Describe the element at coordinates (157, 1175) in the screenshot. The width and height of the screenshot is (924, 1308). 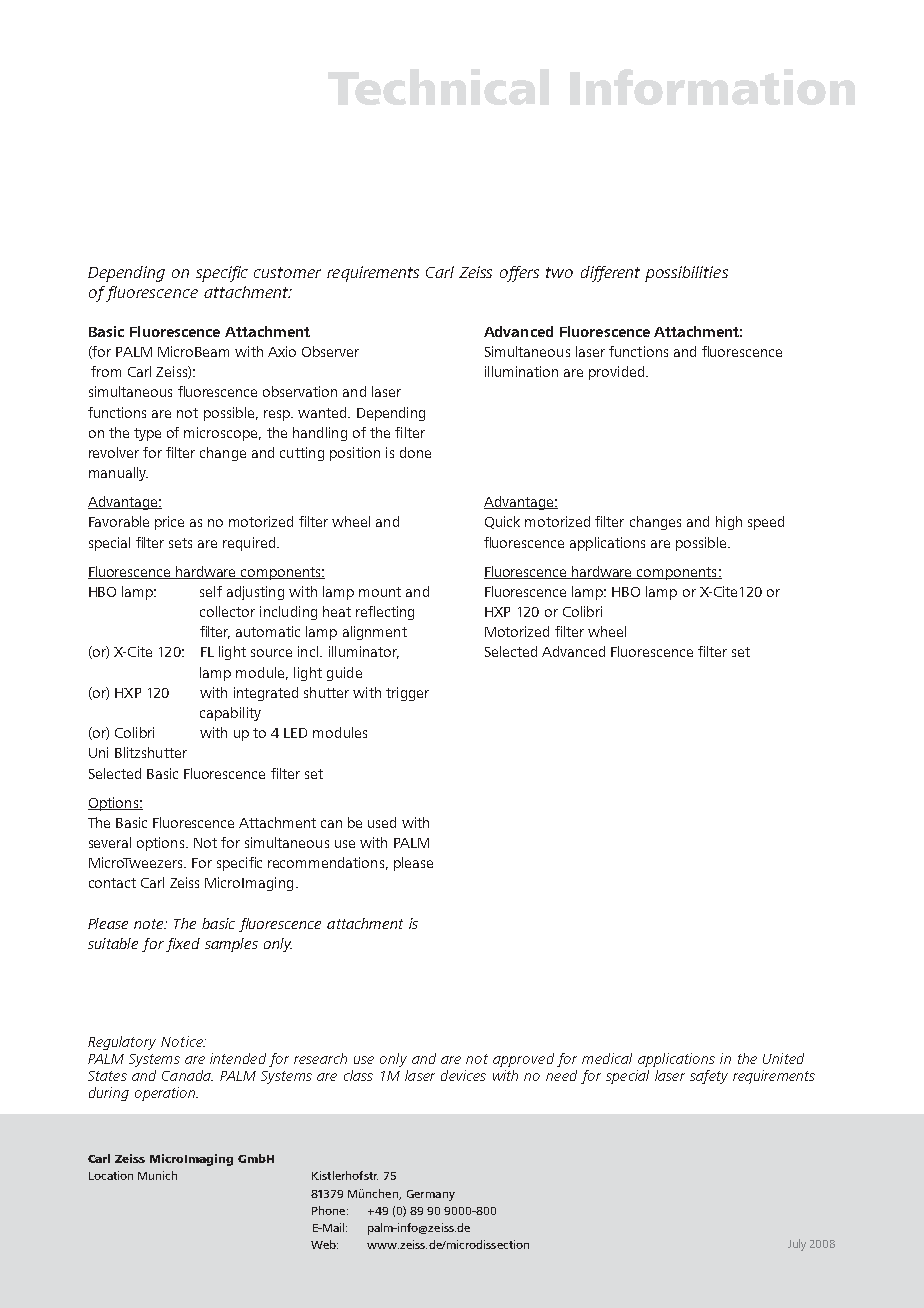
I see `Munich` at that location.
